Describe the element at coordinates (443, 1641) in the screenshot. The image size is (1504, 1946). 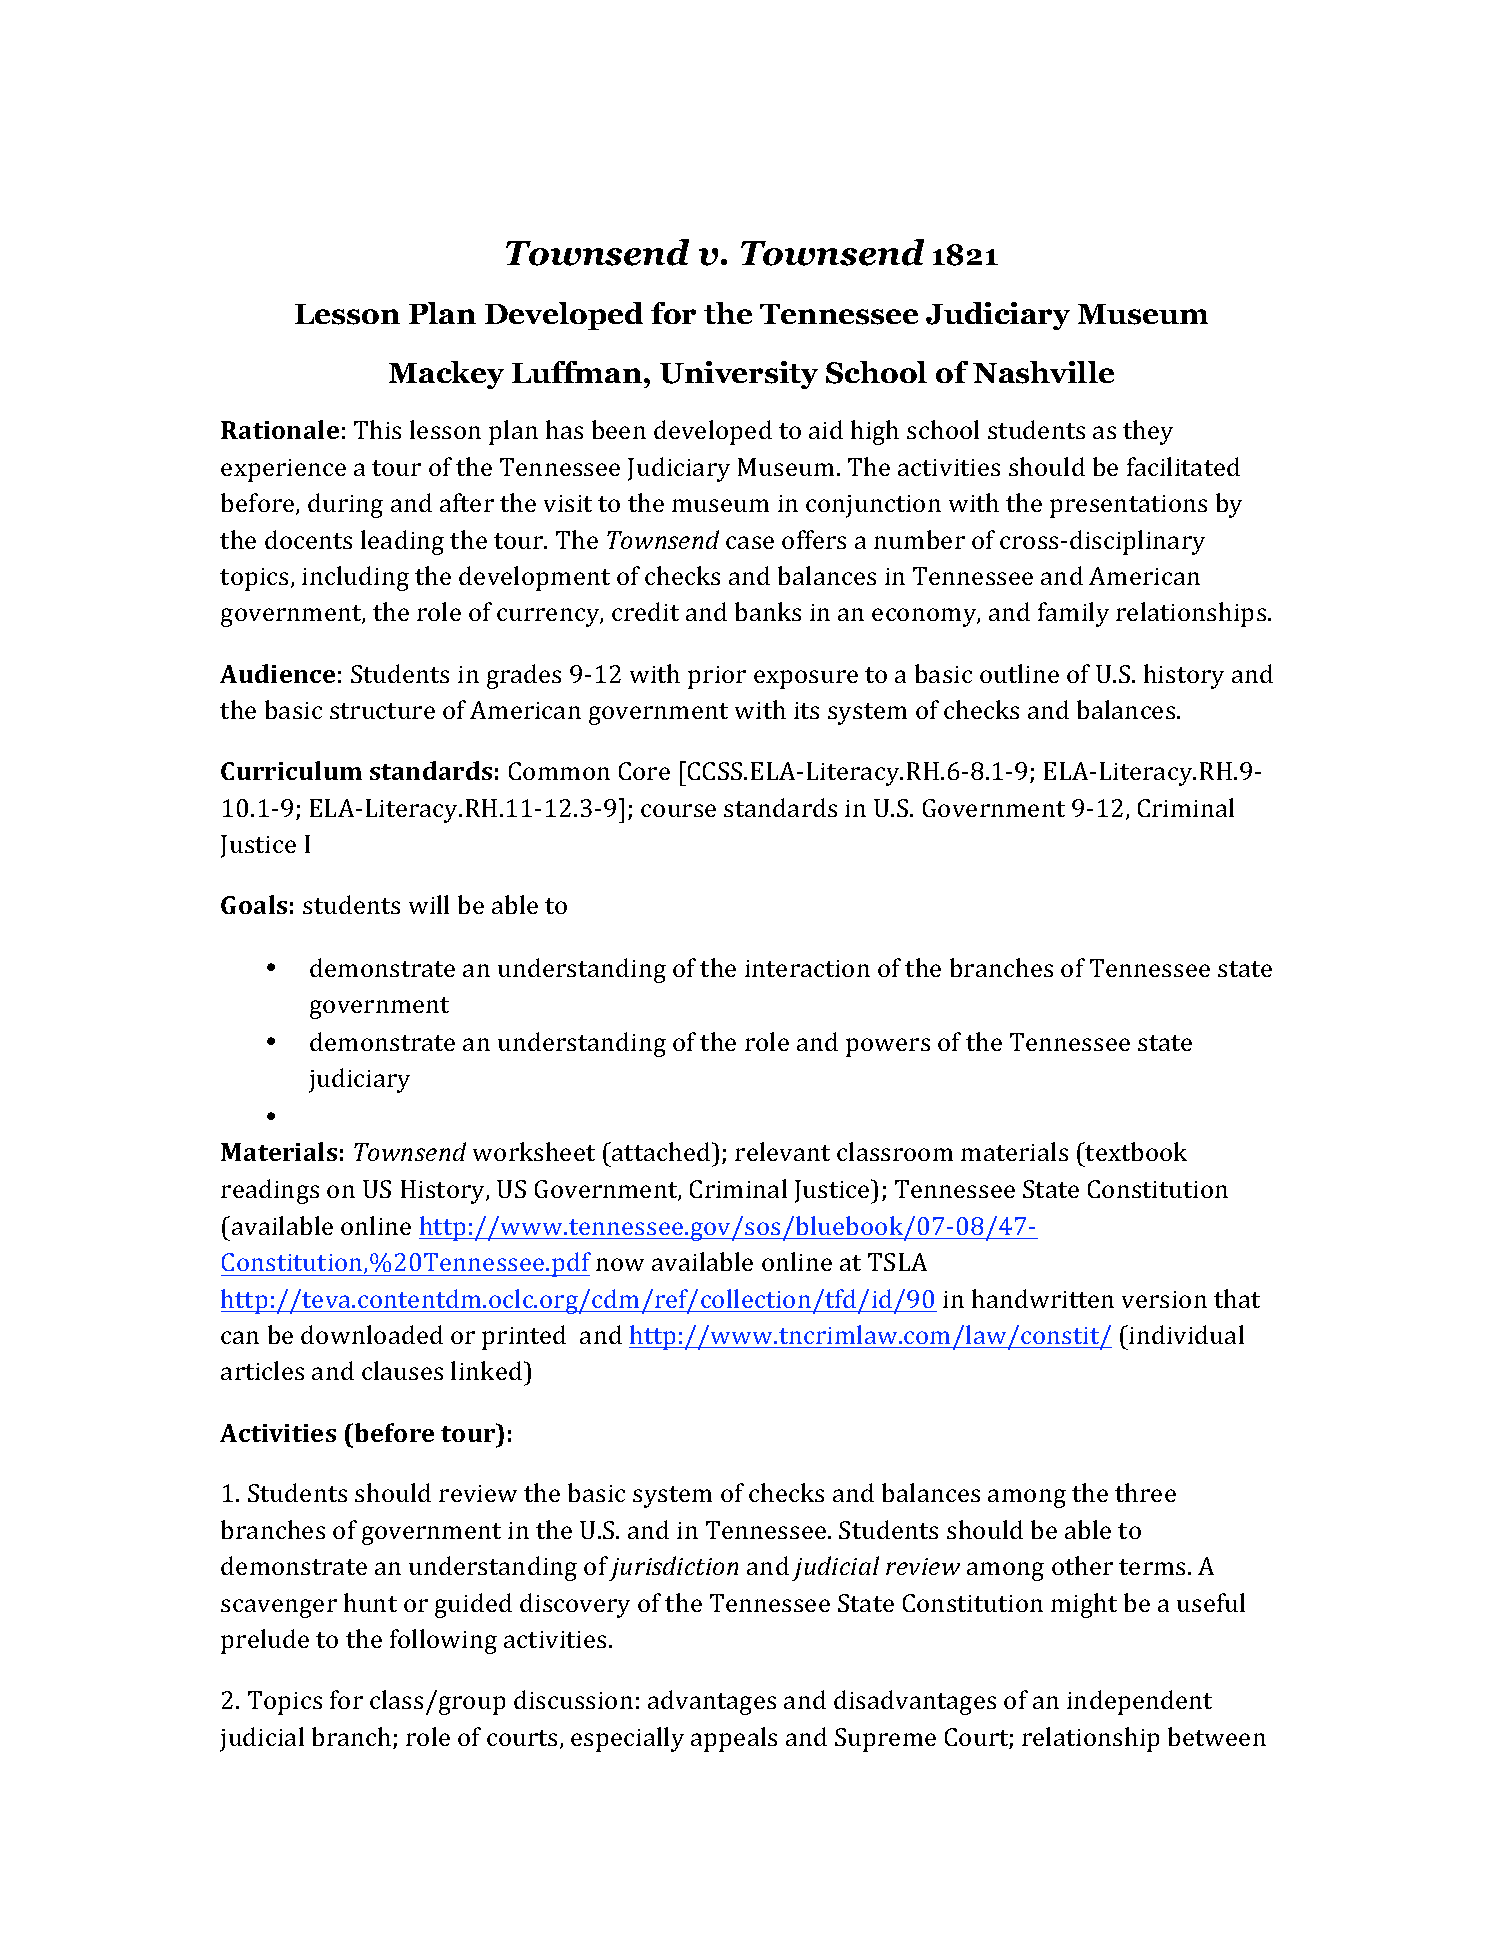
I see `following` at that location.
